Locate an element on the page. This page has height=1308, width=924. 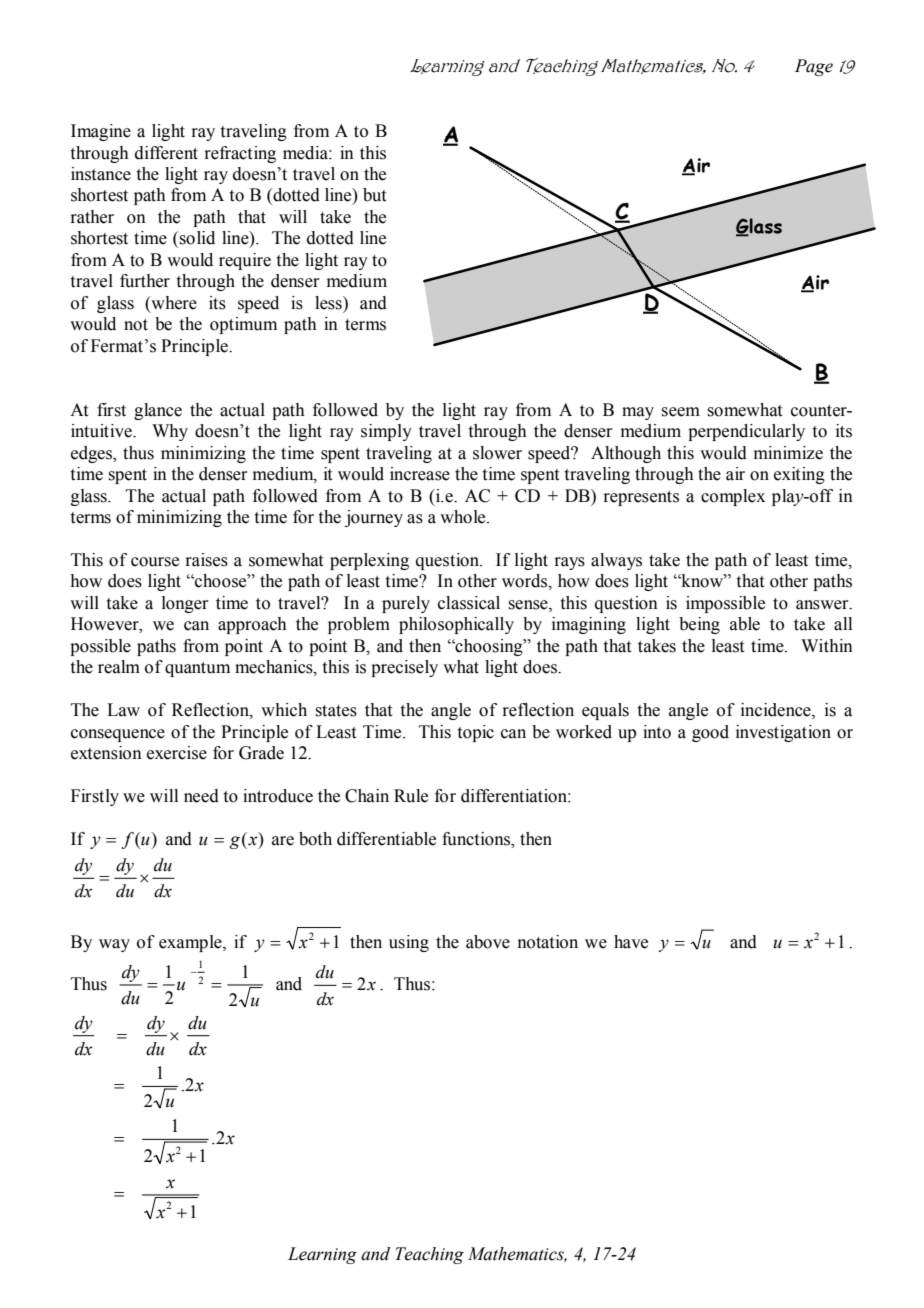
above is located at coordinates (488, 942).
